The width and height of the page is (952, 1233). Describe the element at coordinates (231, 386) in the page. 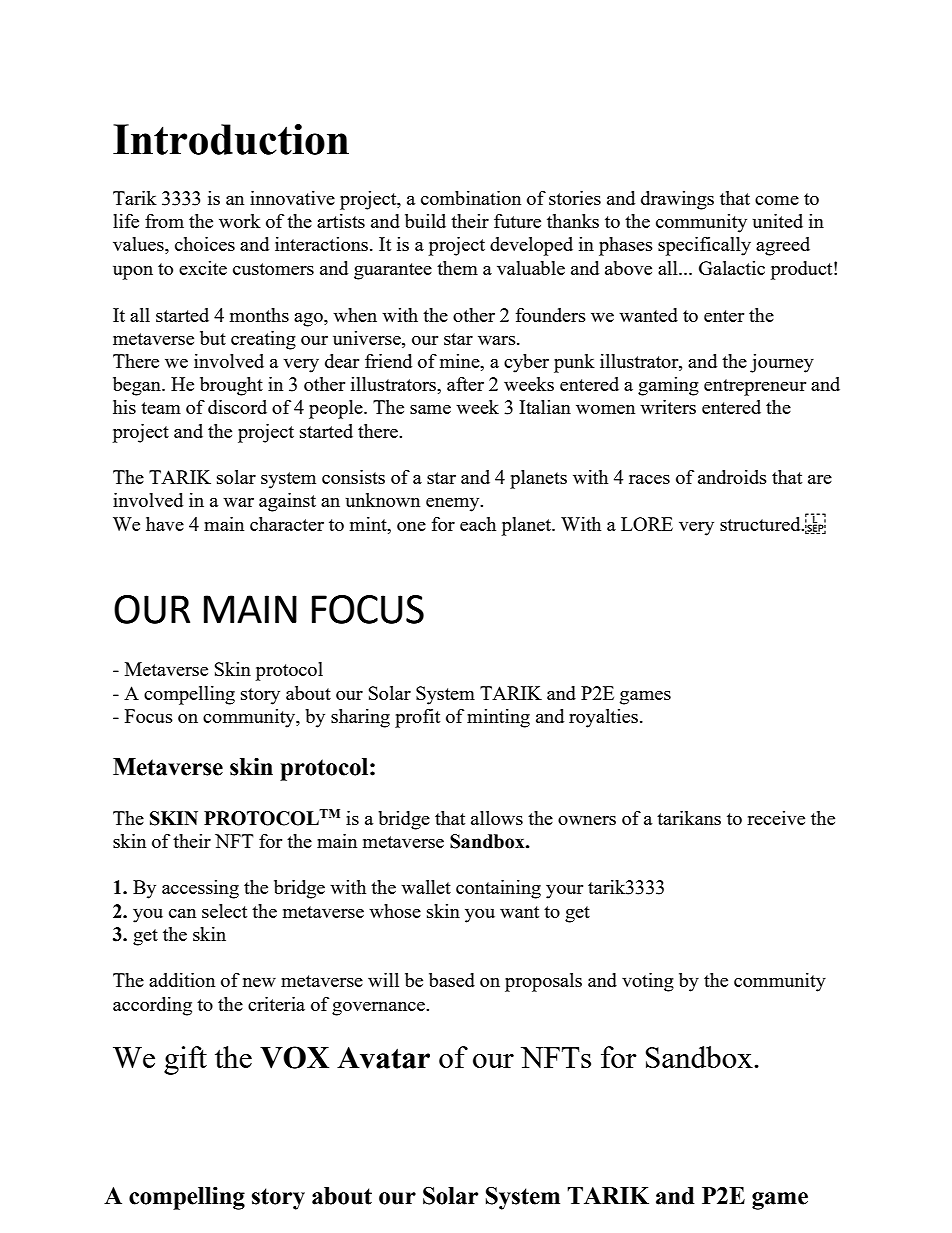

I see `brought` at that location.
